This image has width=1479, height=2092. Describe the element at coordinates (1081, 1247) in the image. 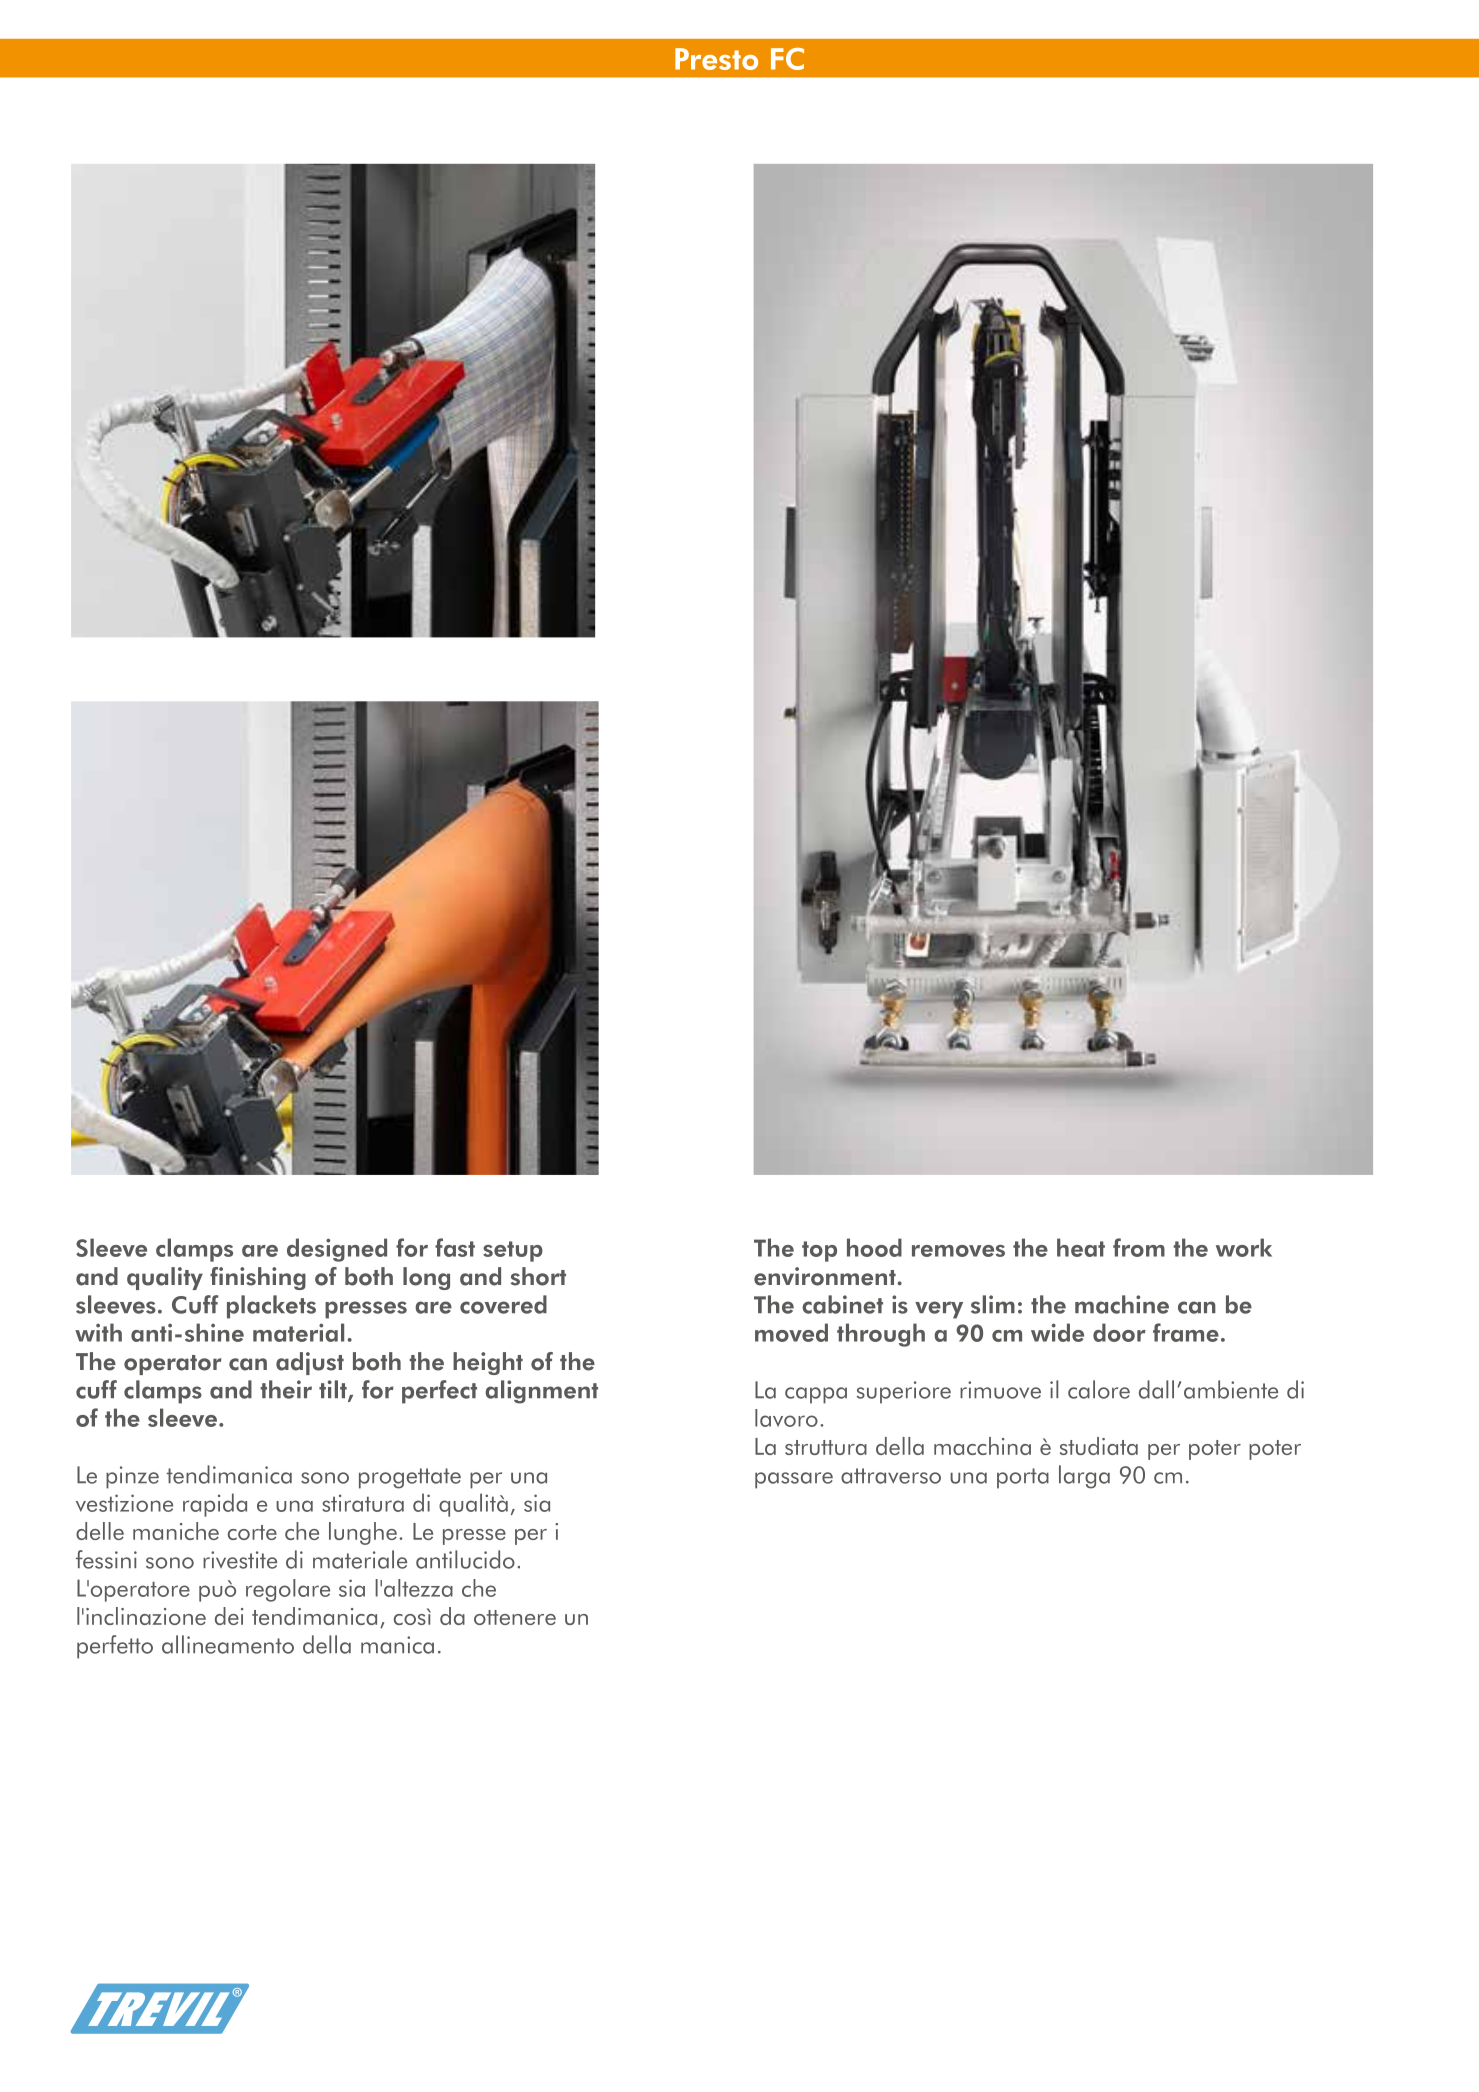

I see `heat` at that location.
